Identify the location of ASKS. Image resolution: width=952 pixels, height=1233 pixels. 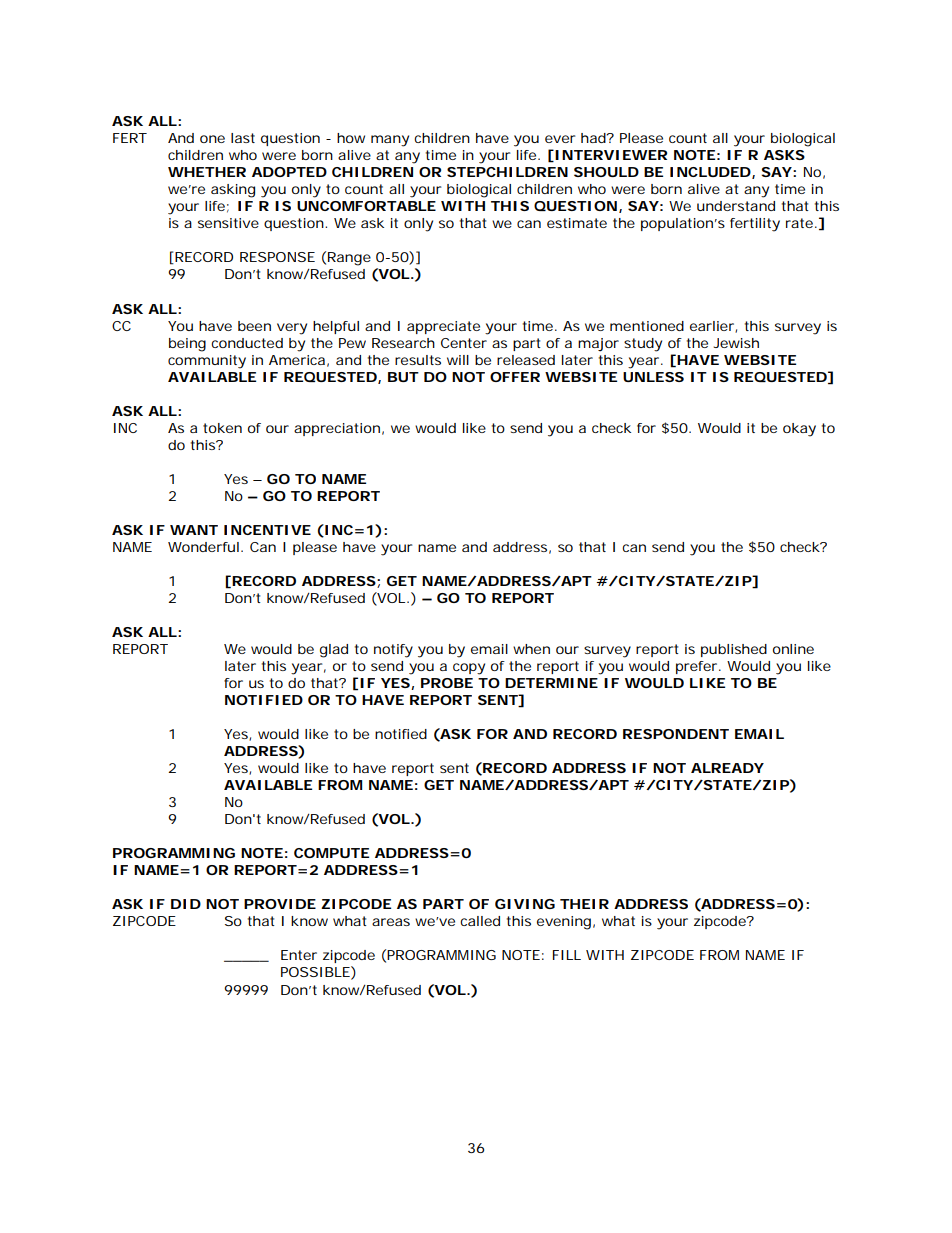
(784, 155).
